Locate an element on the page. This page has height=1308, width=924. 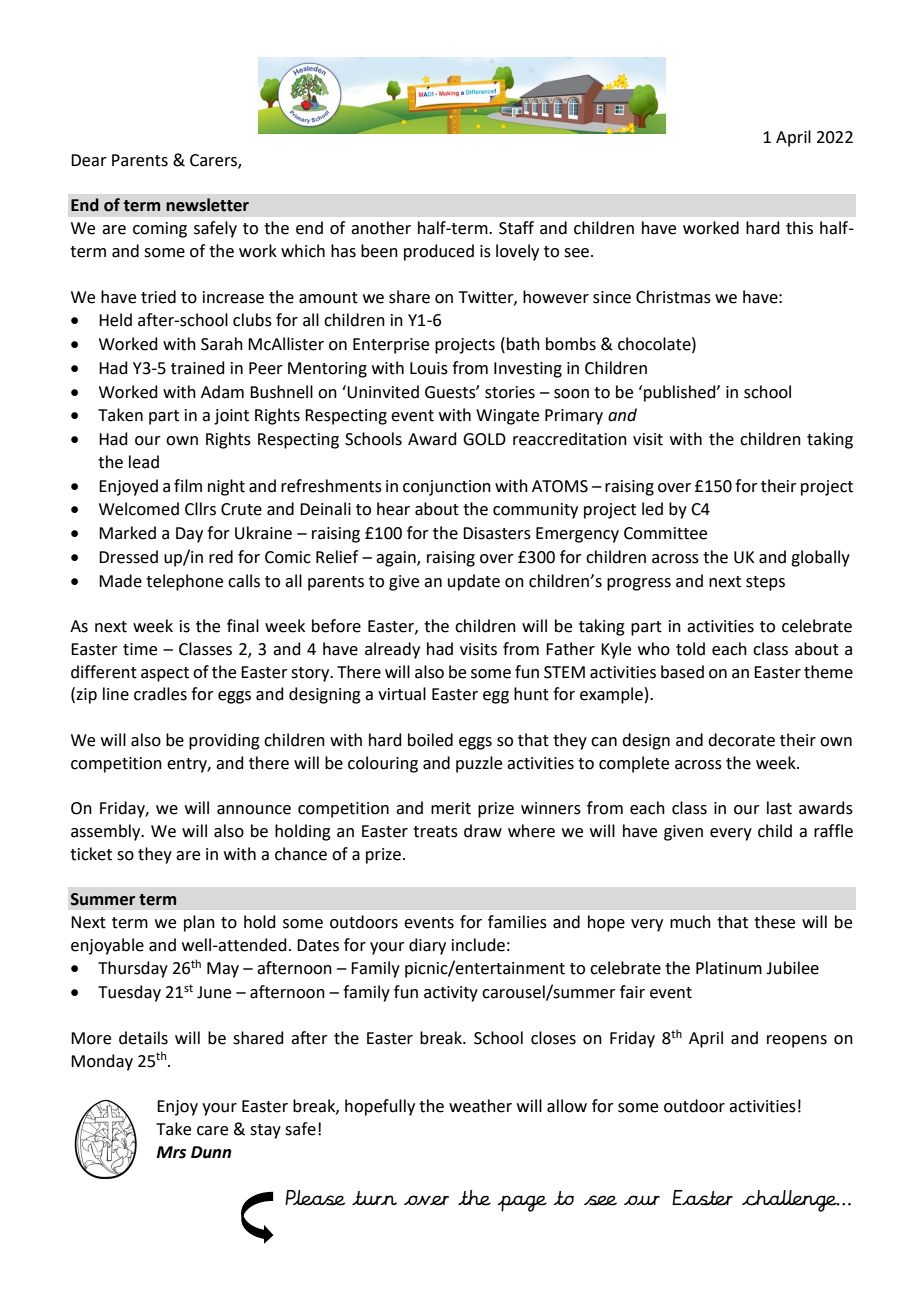
newsletter is located at coordinates (207, 205).
